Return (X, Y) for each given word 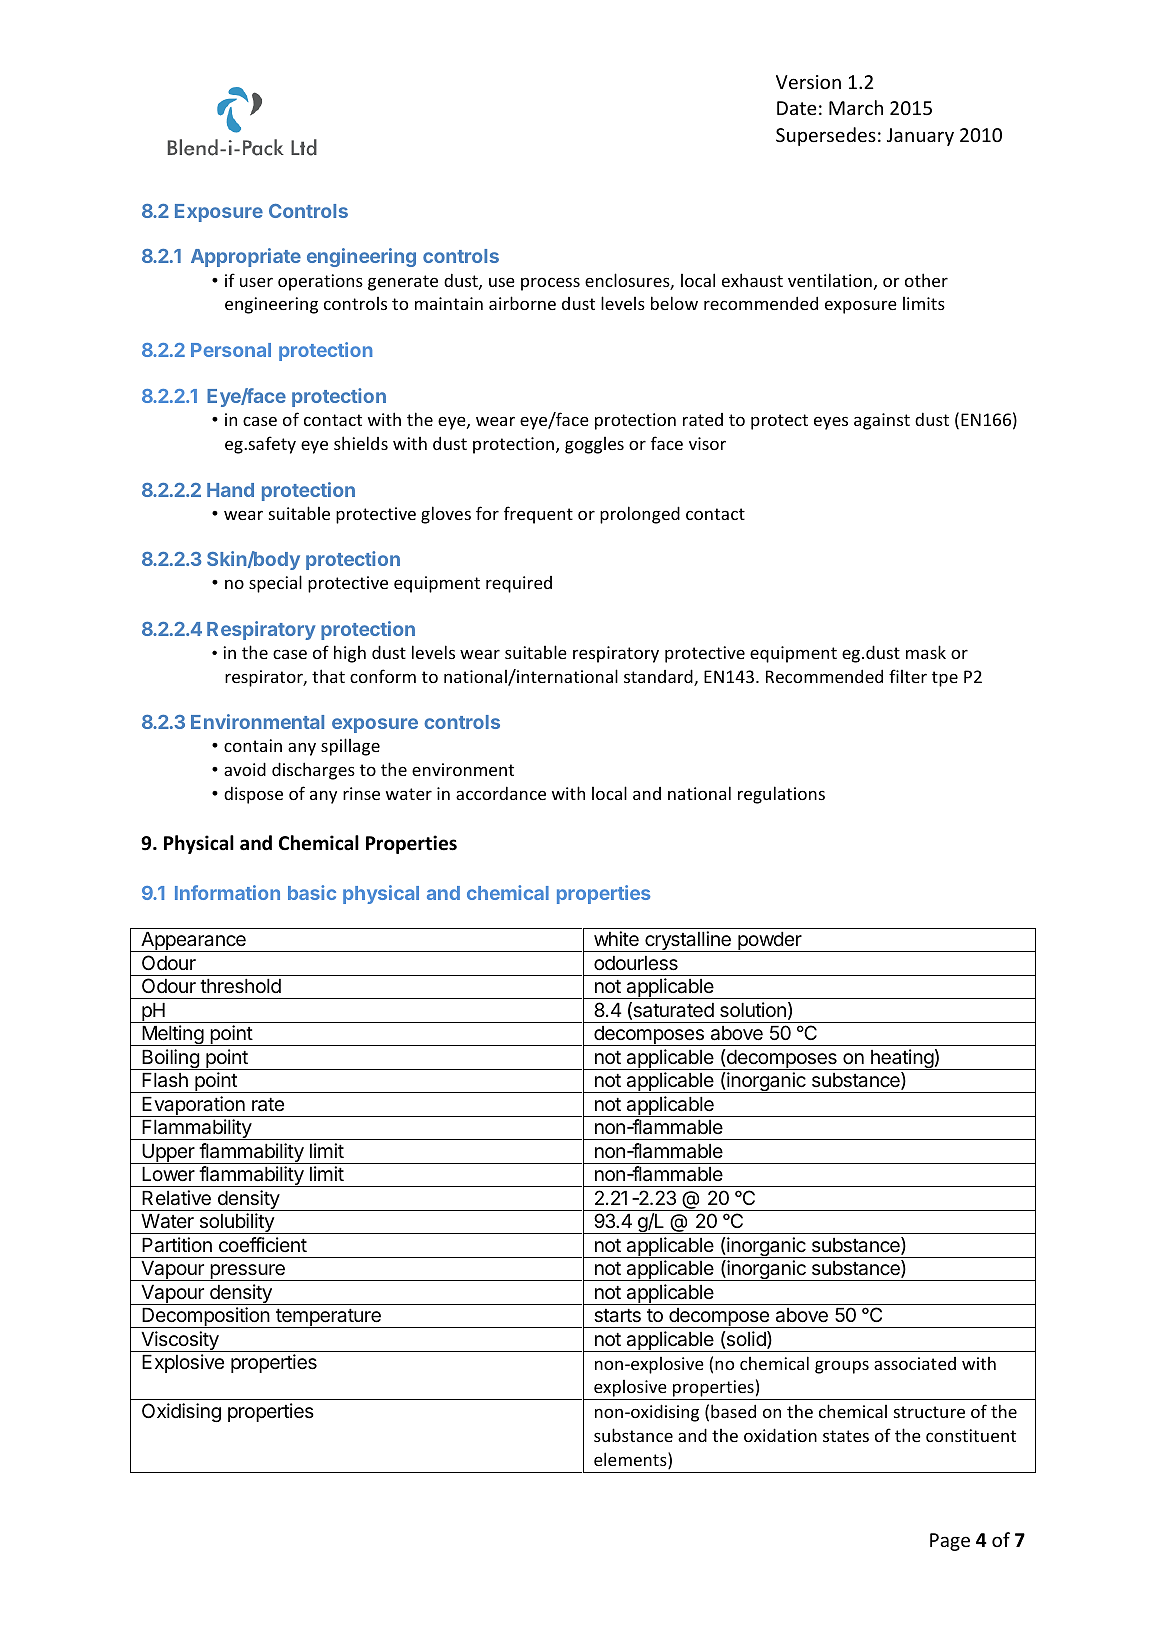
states (846, 1436)
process (550, 284)
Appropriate (246, 257)
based (733, 1411)
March (856, 107)
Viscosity (180, 1341)
